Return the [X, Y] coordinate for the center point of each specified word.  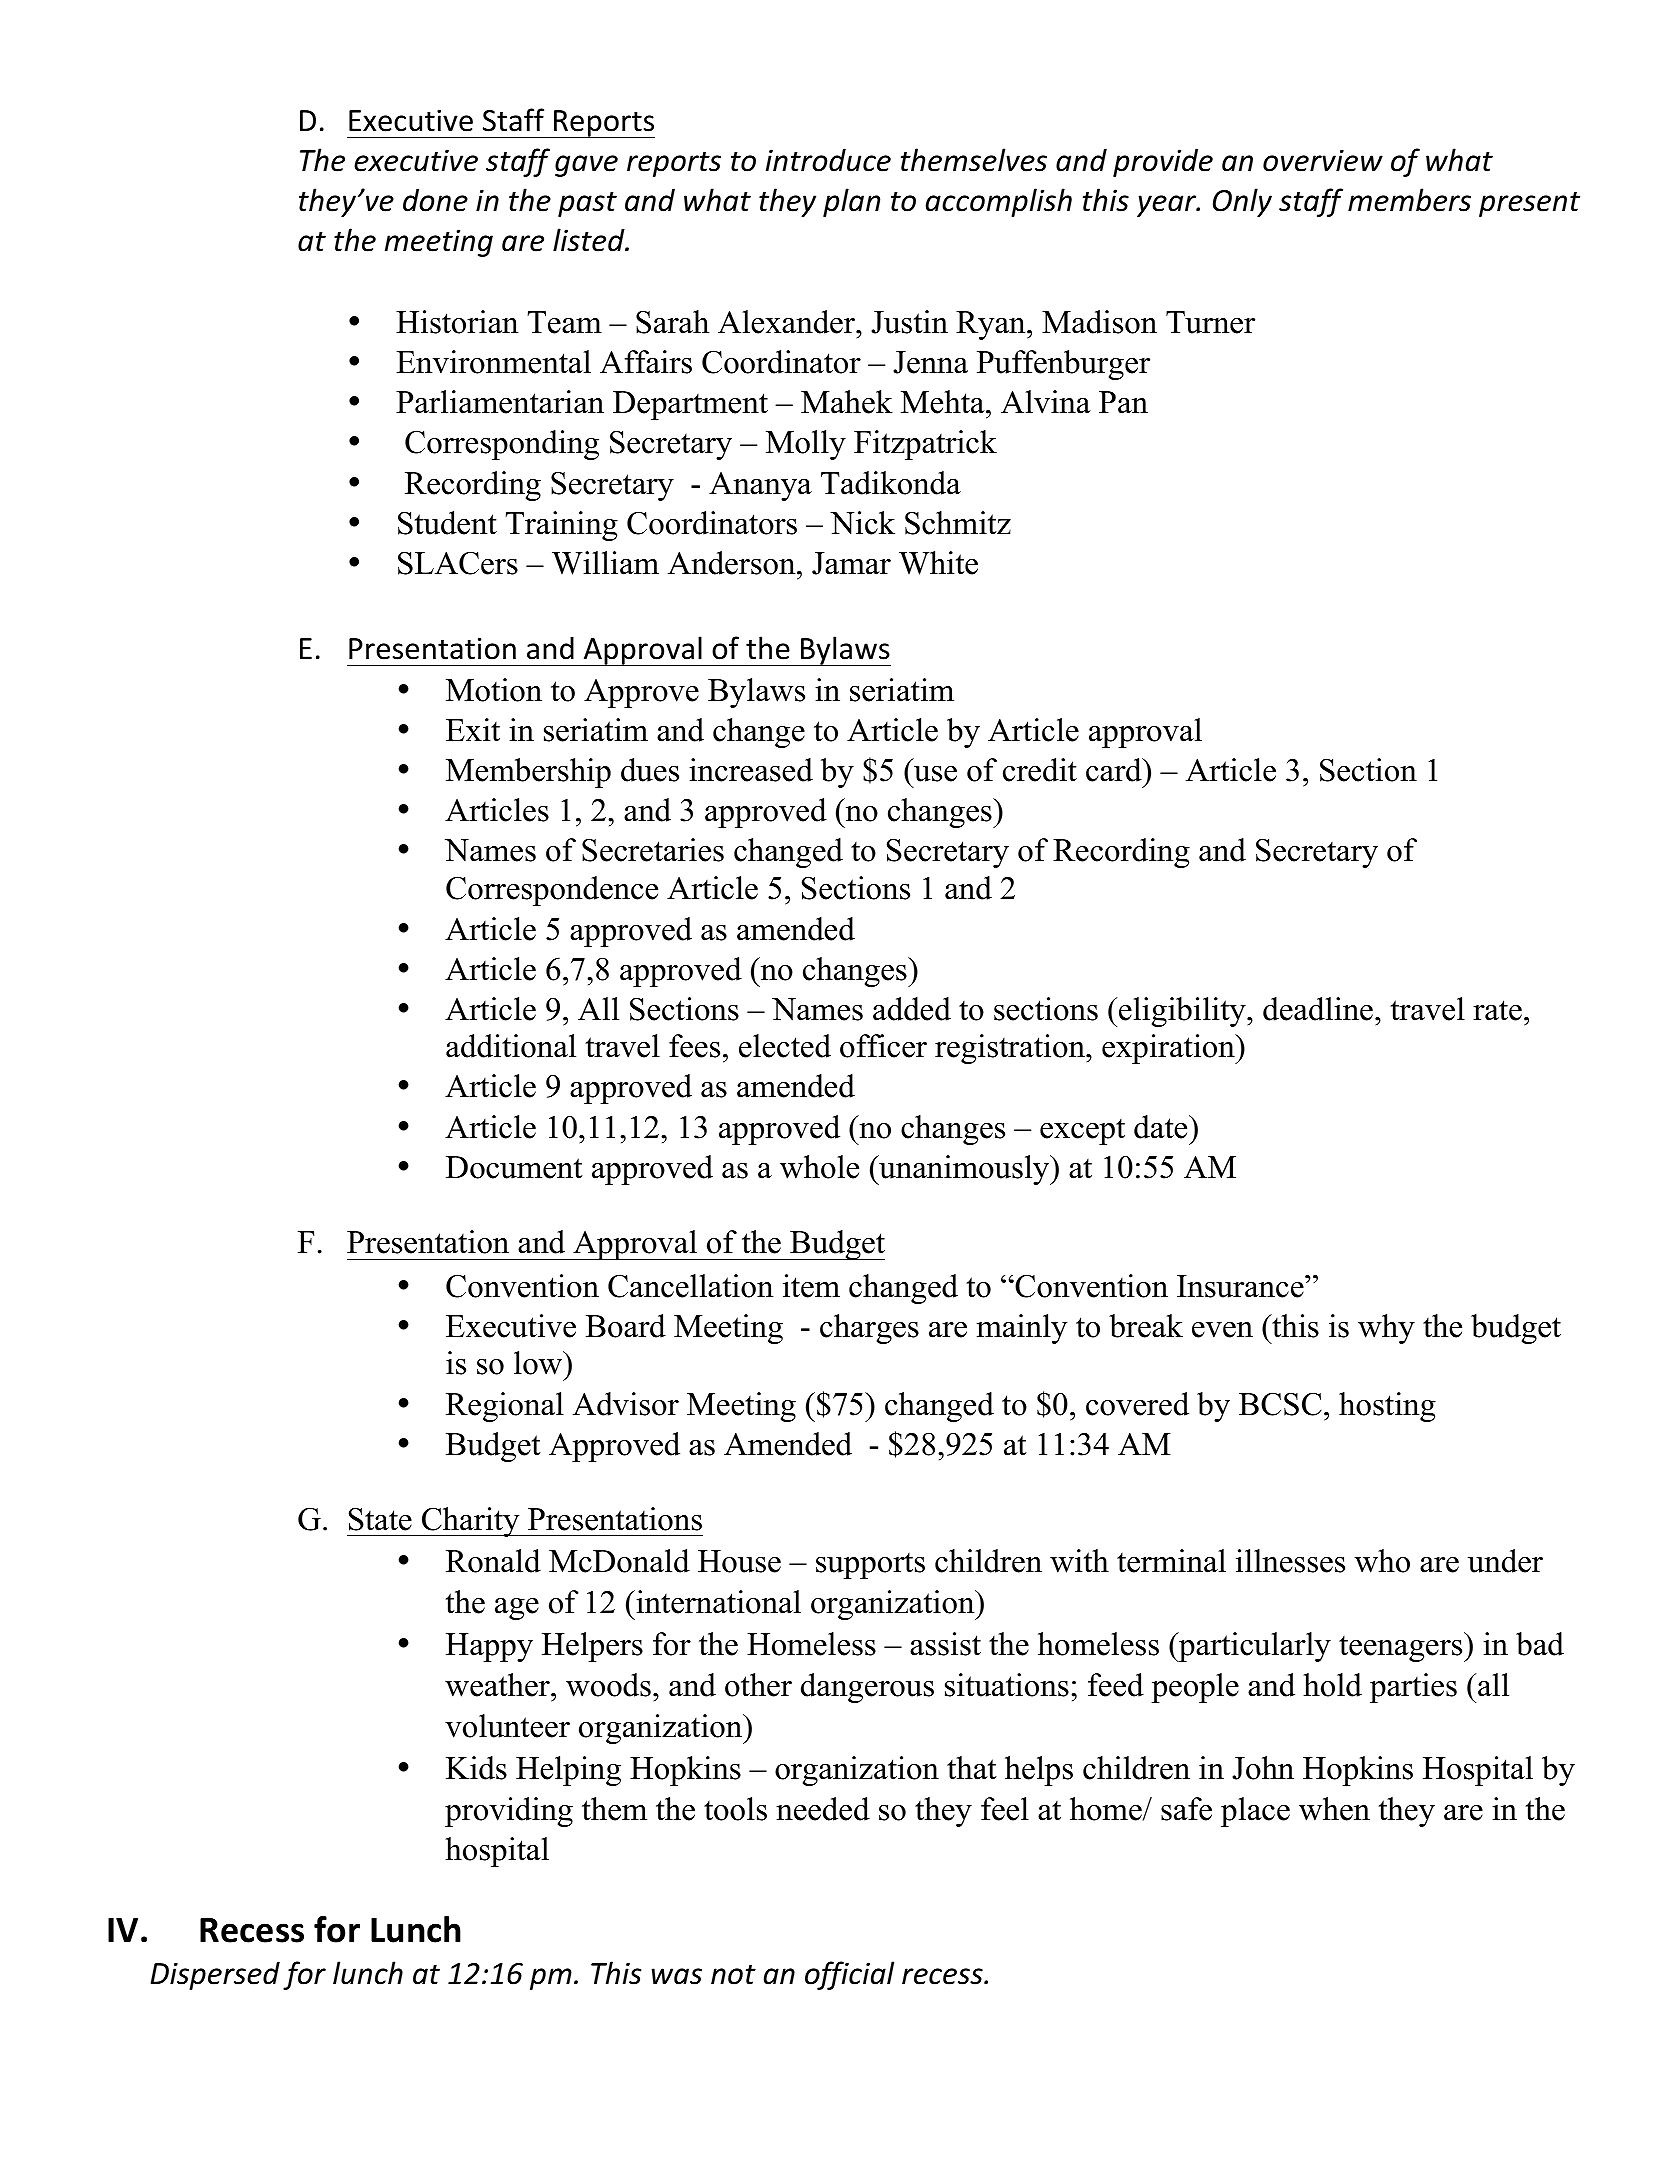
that [972, 1768]
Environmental [493, 362]
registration [1011, 1049]
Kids [476, 1768]
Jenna [930, 362]
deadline [1318, 1009]
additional [511, 1046]
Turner [1210, 322]
